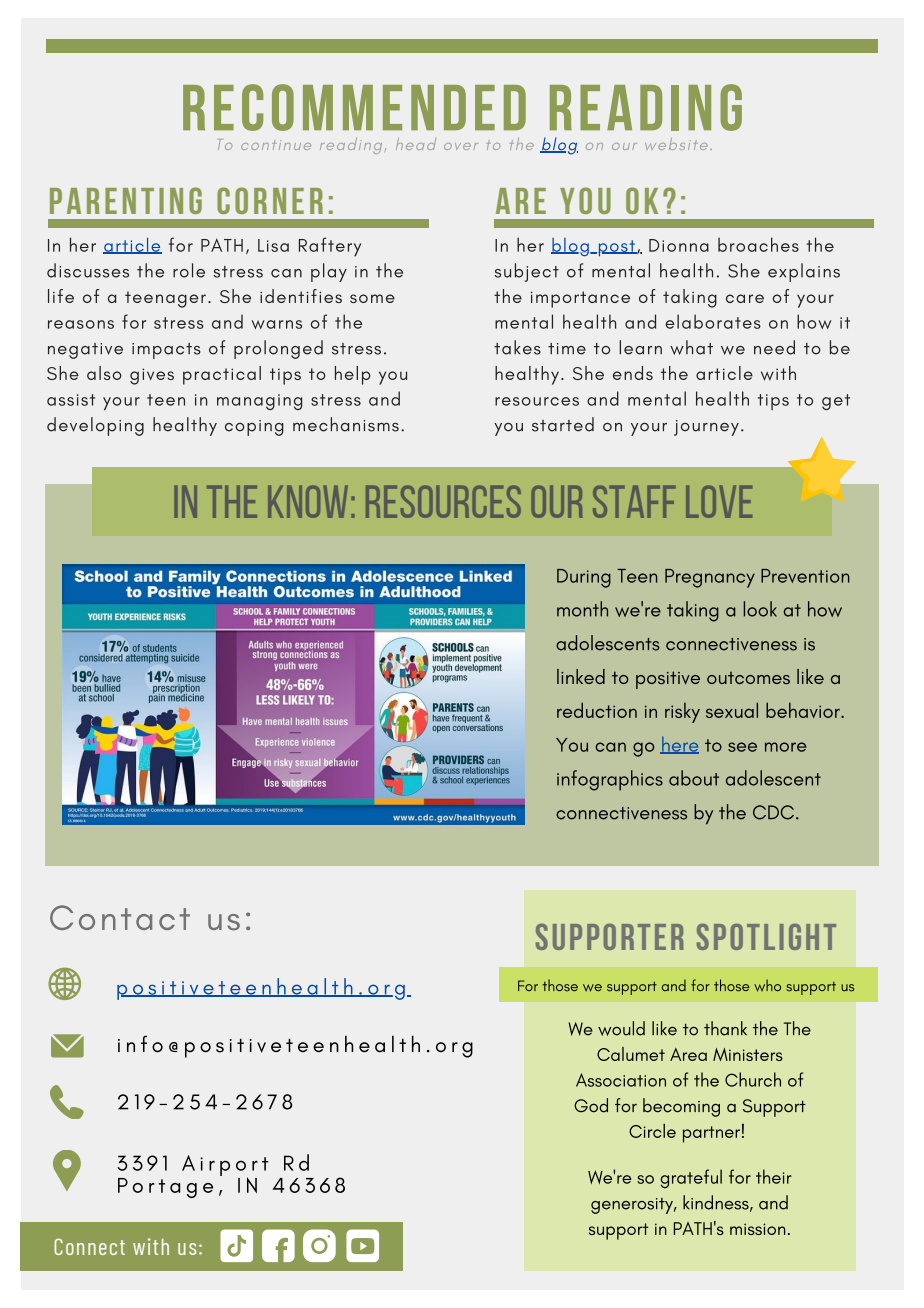  What do you see at coordinates (676, 144) in the document?
I see `website` at bounding box center [676, 144].
